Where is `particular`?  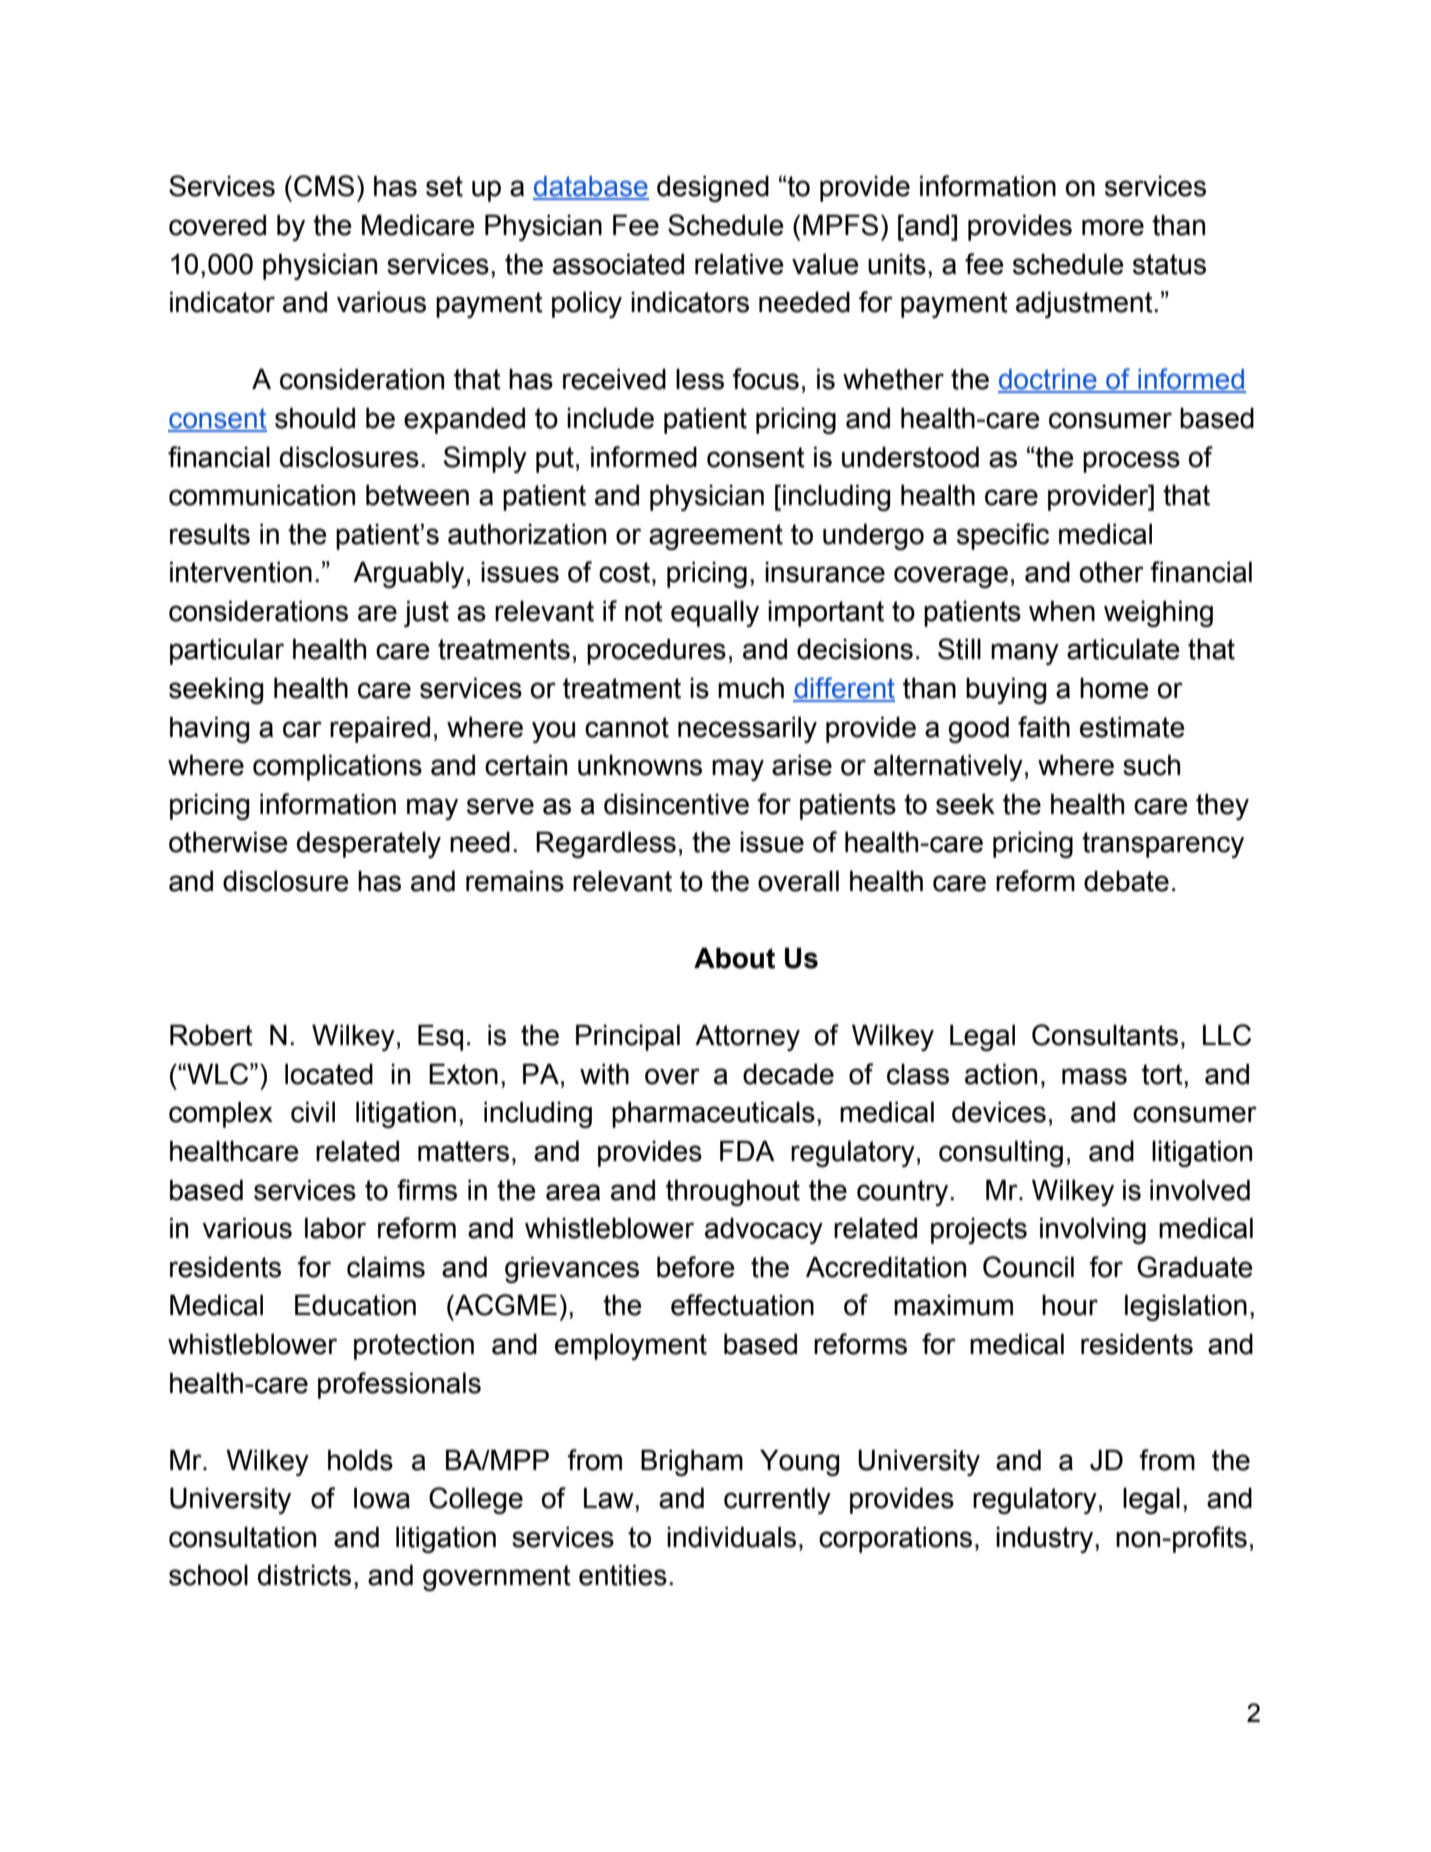
particular is located at coordinates (227, 651).
